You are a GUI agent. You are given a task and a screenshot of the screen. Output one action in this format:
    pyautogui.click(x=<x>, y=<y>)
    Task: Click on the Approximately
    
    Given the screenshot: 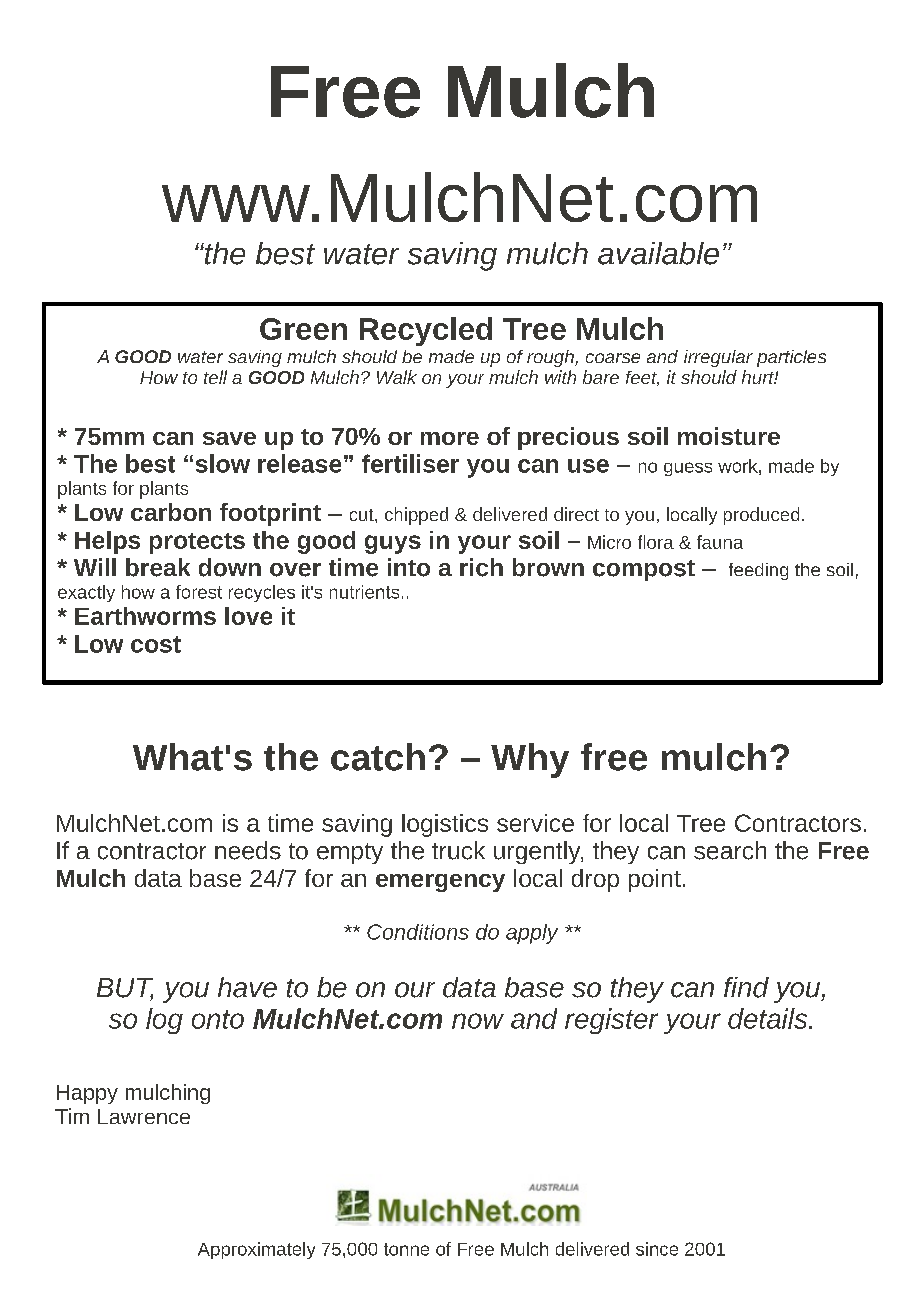 What is the action you would take?
    pyautogui.click(x=256, y=1250)
